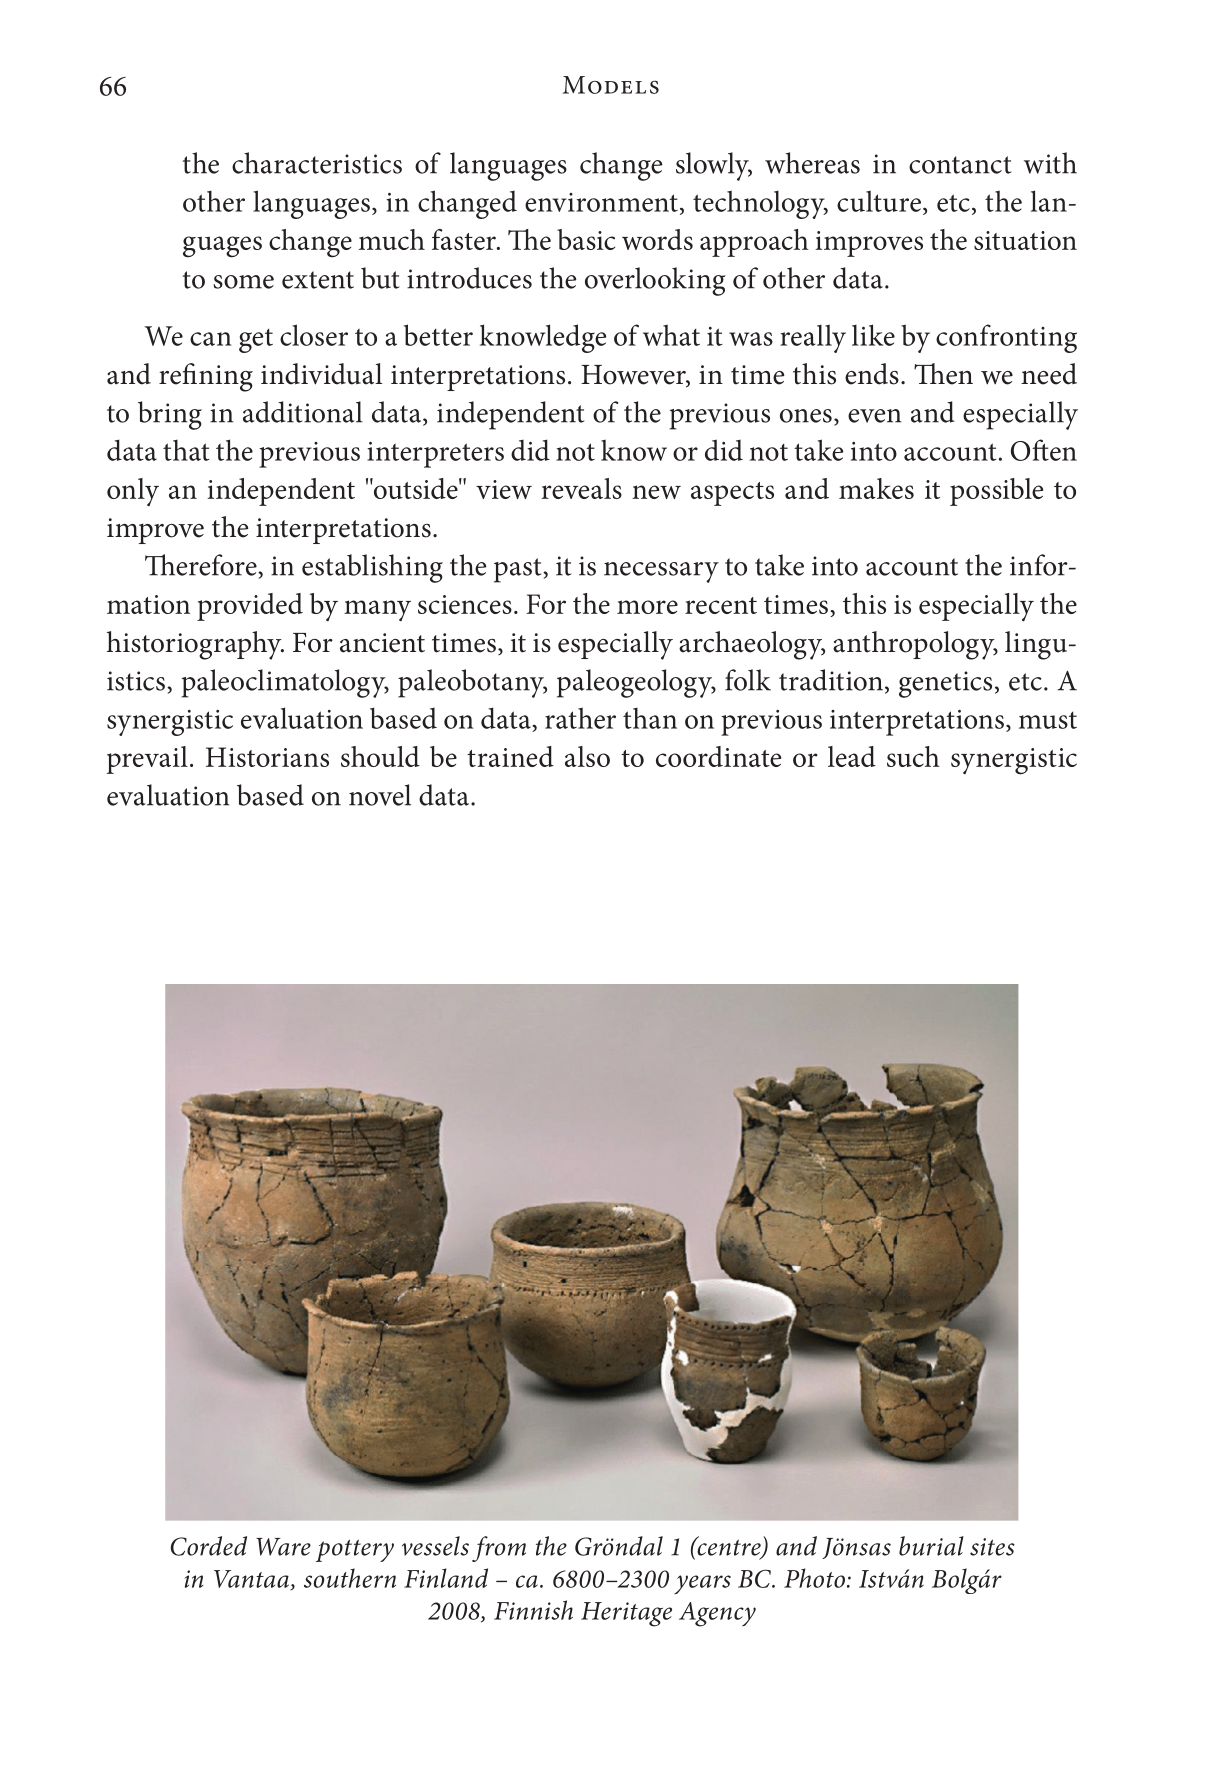  I want to click on some, so click(243, 282).
